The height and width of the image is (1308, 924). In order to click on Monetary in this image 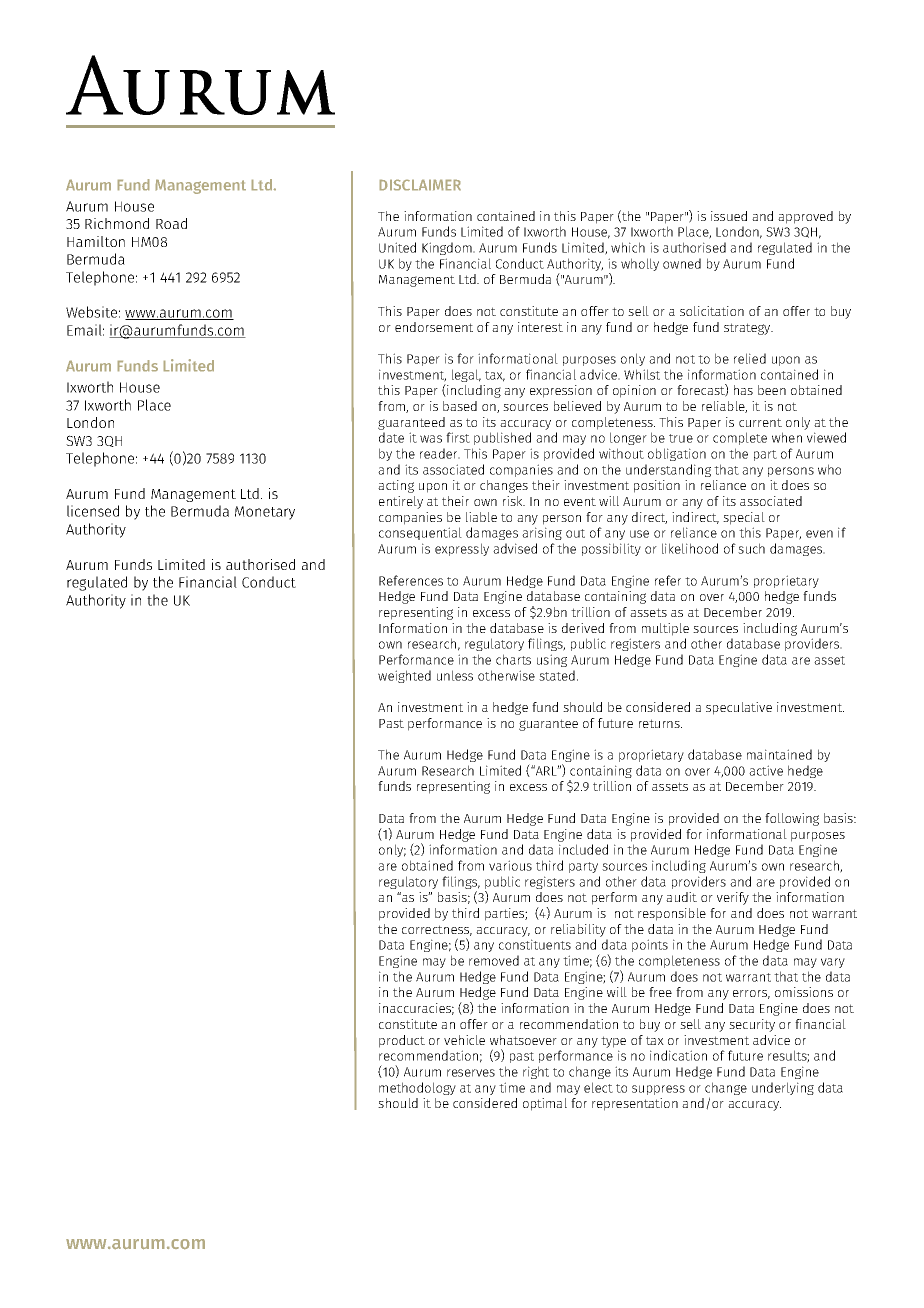, I will do `click(265, 513)`.
